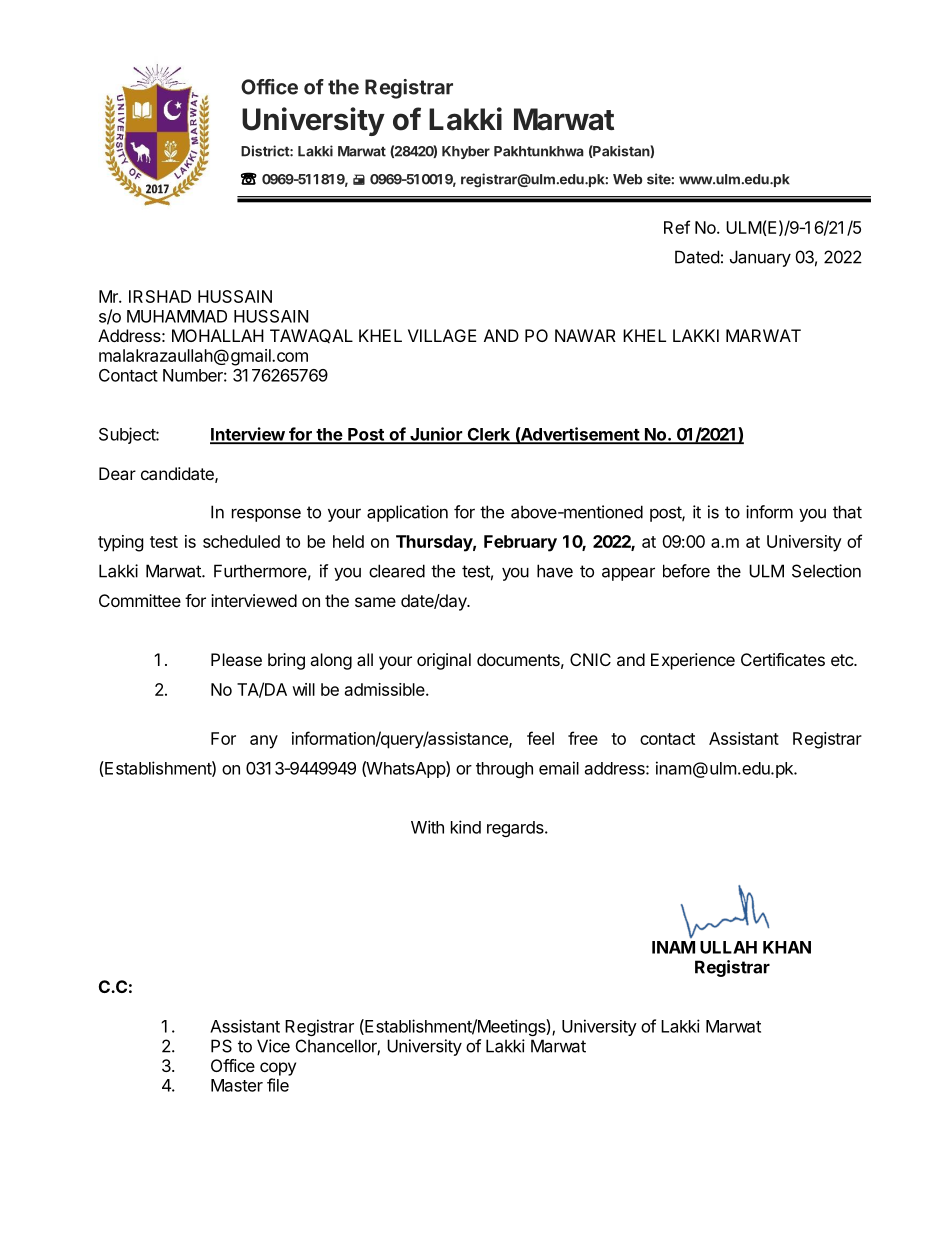 This document has width=952, height=1233. What do you see at coordinates (677, 227) in the document?
I see `Ref` at bounding box center [677, 227].
